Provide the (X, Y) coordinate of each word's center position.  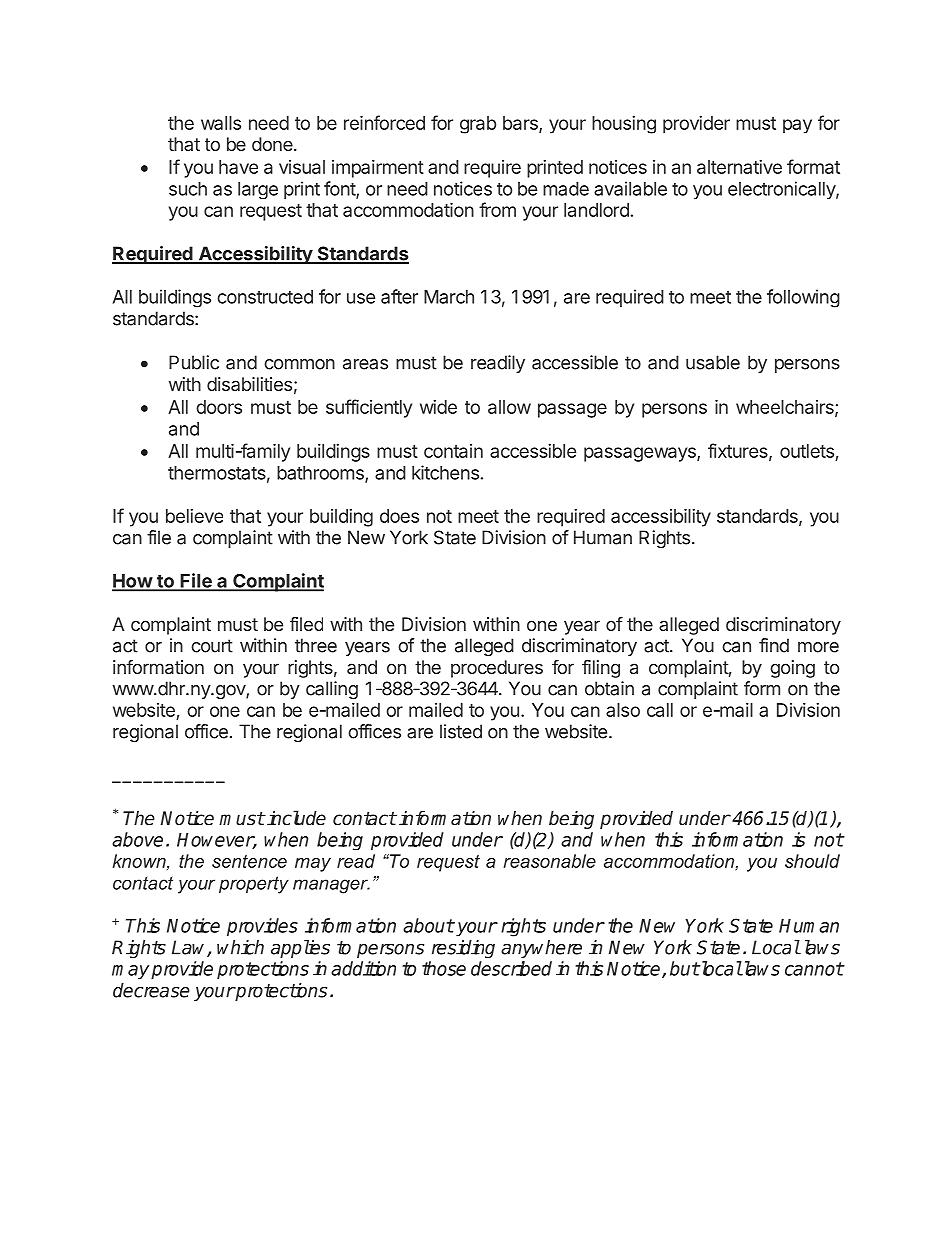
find (774, 645)
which (240, 947)
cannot (814, 969)
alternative (739, 167)
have (238, 167)
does (399, 516)
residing (463, 949)
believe (194, 516)
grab (478, 125)
